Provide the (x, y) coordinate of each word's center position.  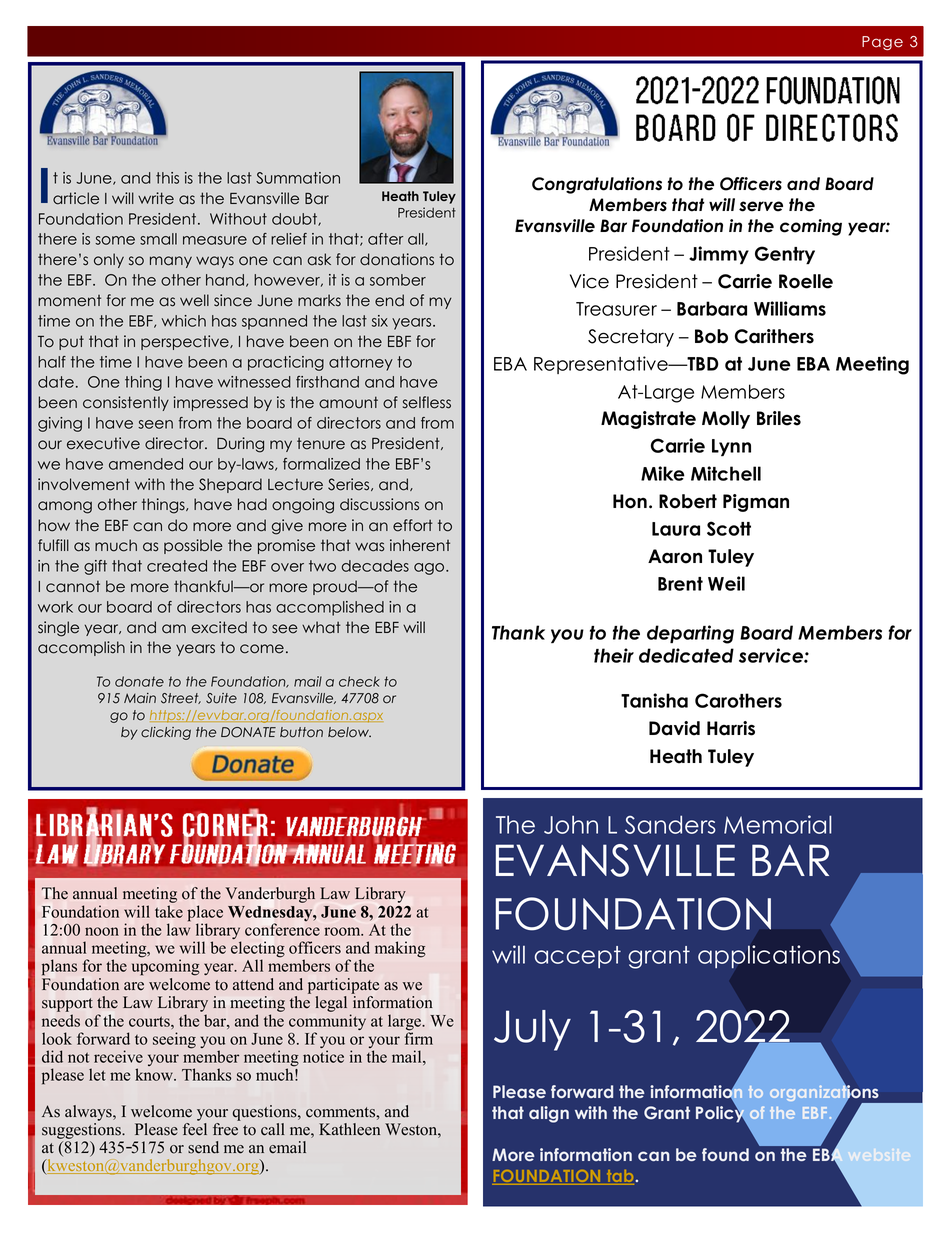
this (167, 178)
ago (430, 569)
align (549, 1114)
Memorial (778, 824)
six (380, 321)
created (177, 566)
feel (195, 1129)
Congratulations (597, 185)
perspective (186, 342)
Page (882, 43)
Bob (711, 336)
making (400, 949)
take (169, 911)
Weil (726, 583)
